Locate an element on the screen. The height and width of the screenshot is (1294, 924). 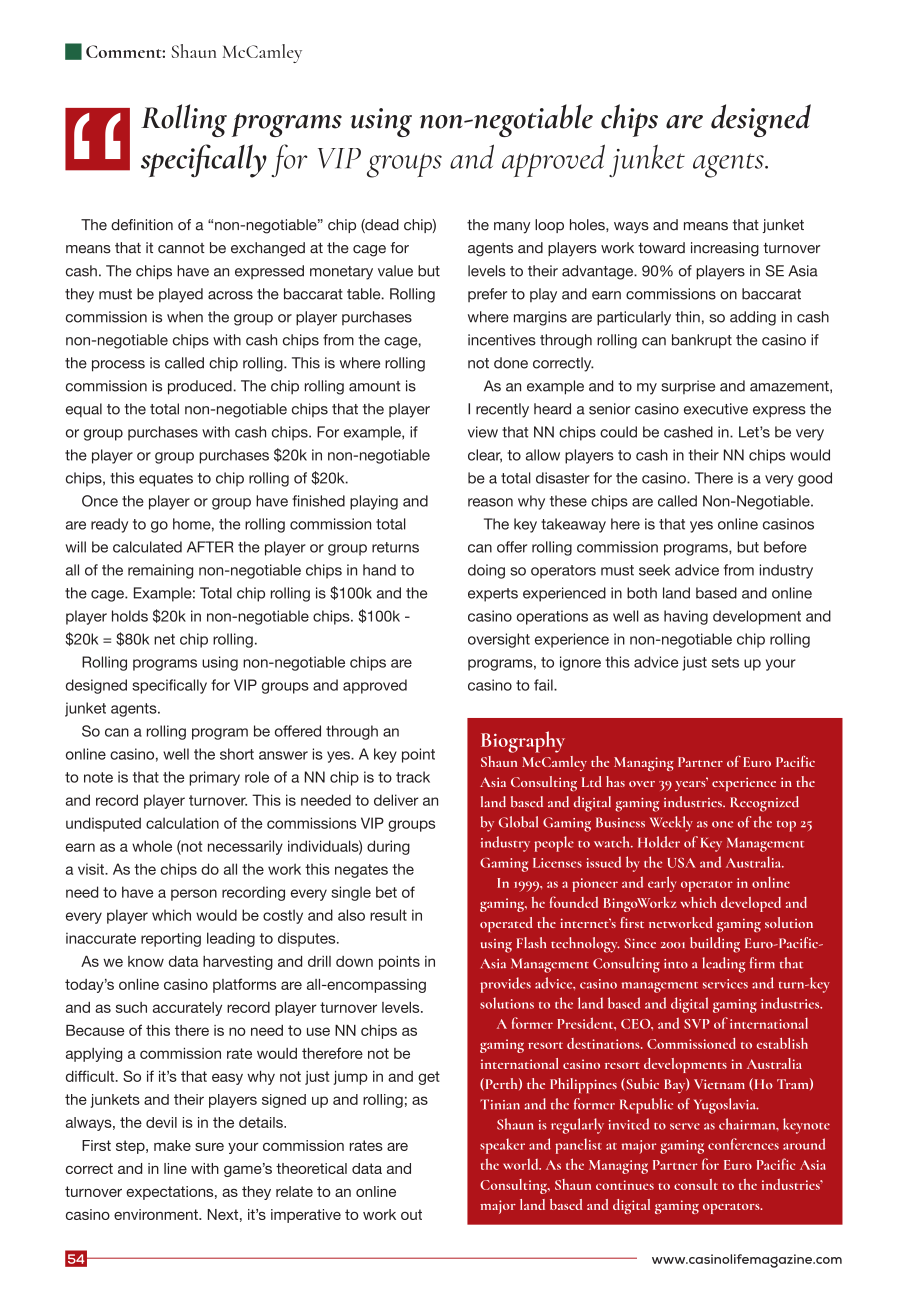
environment is located at coordinates (157, 1214).
